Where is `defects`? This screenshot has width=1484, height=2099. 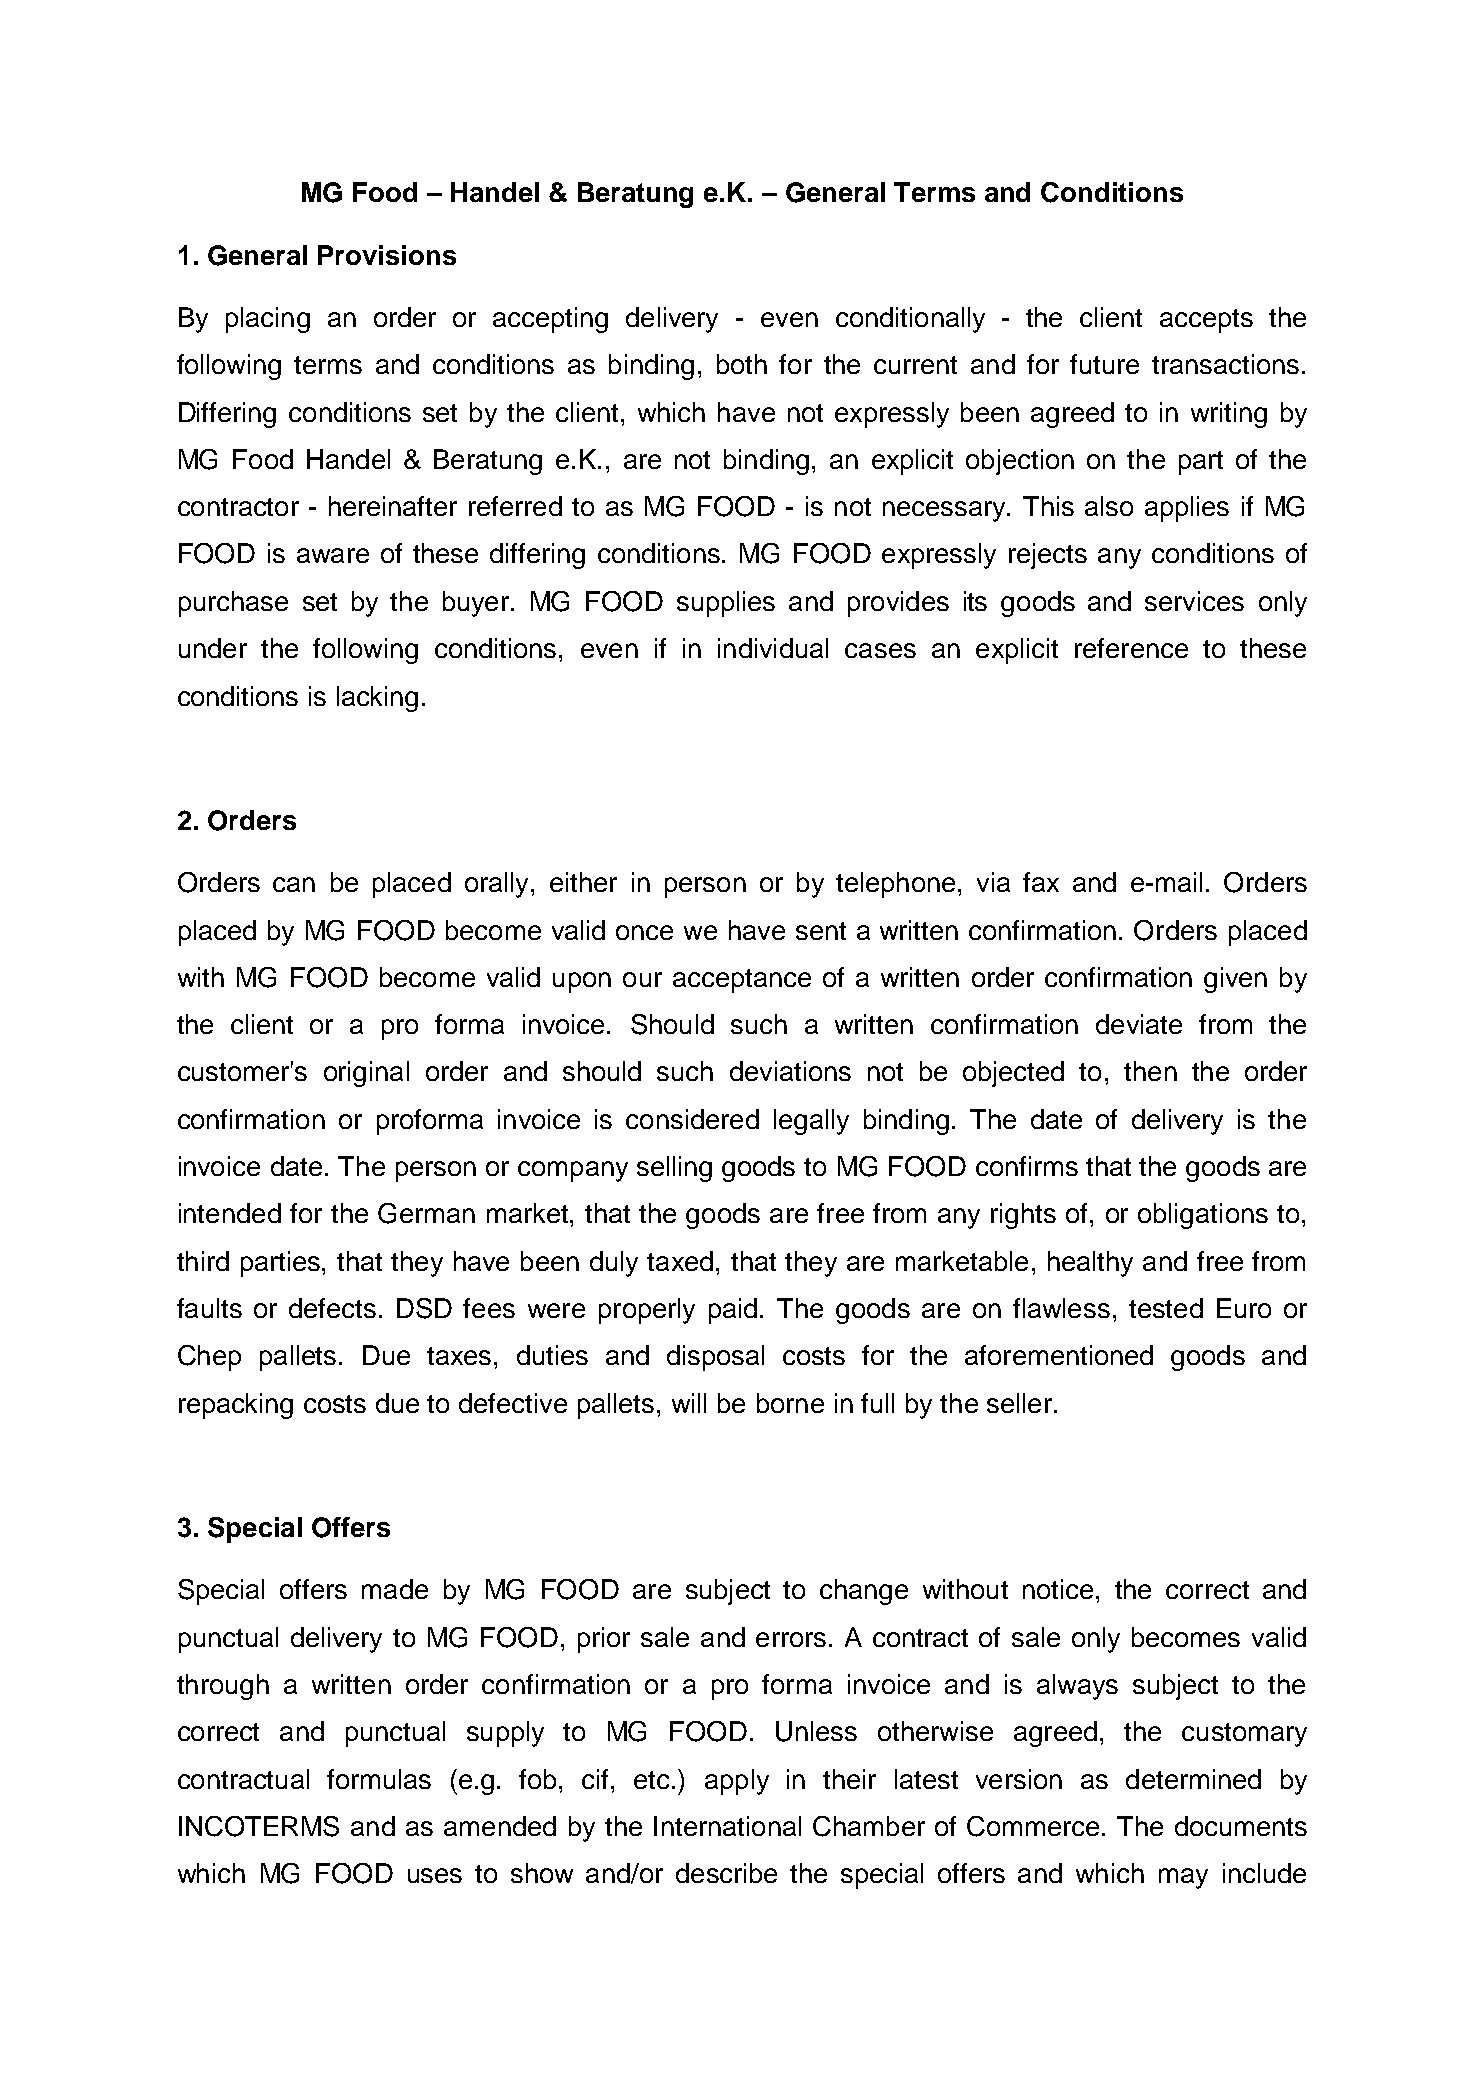
defects is located at coordinates (332, 1308).
